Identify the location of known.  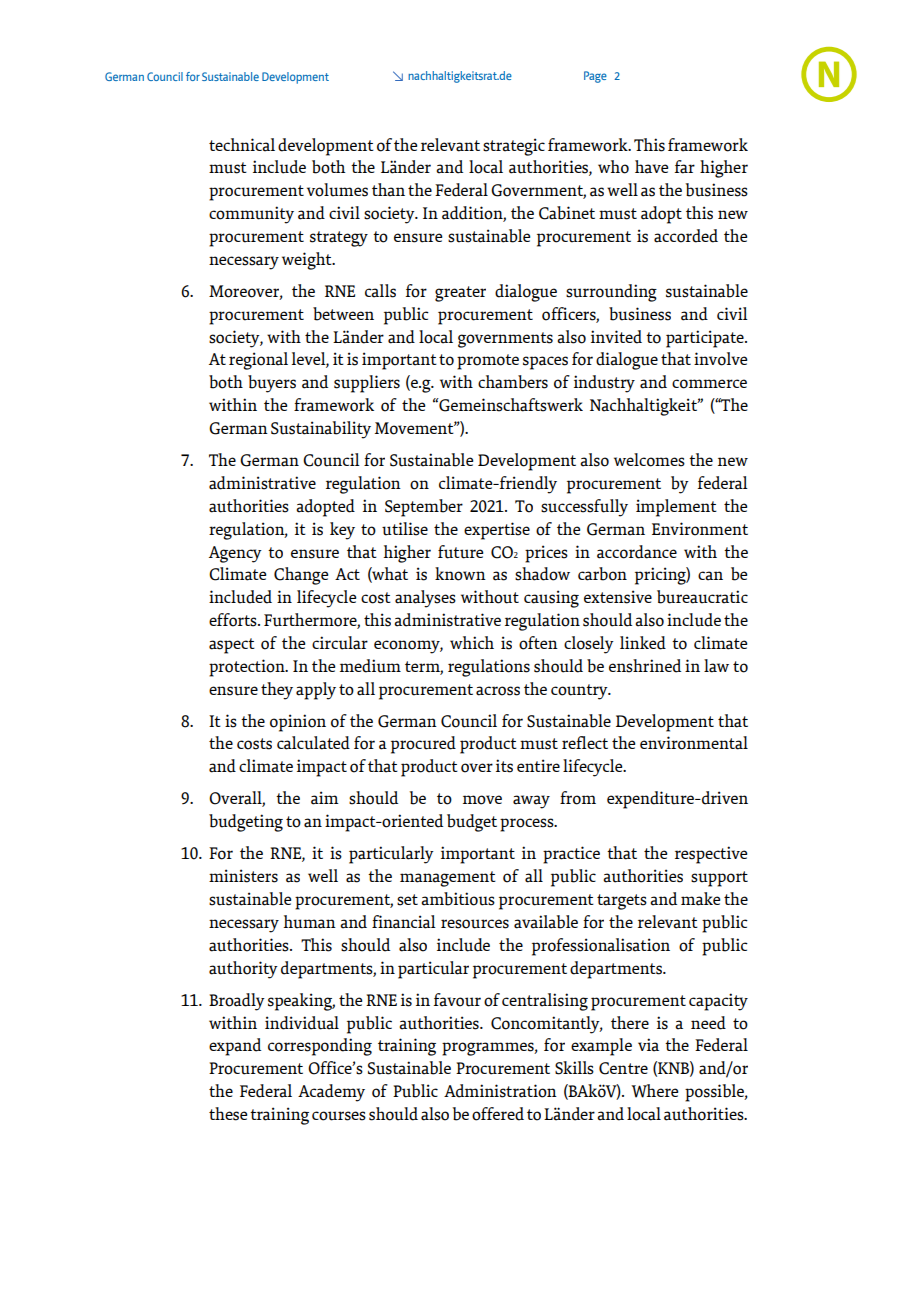
(460, 574).
